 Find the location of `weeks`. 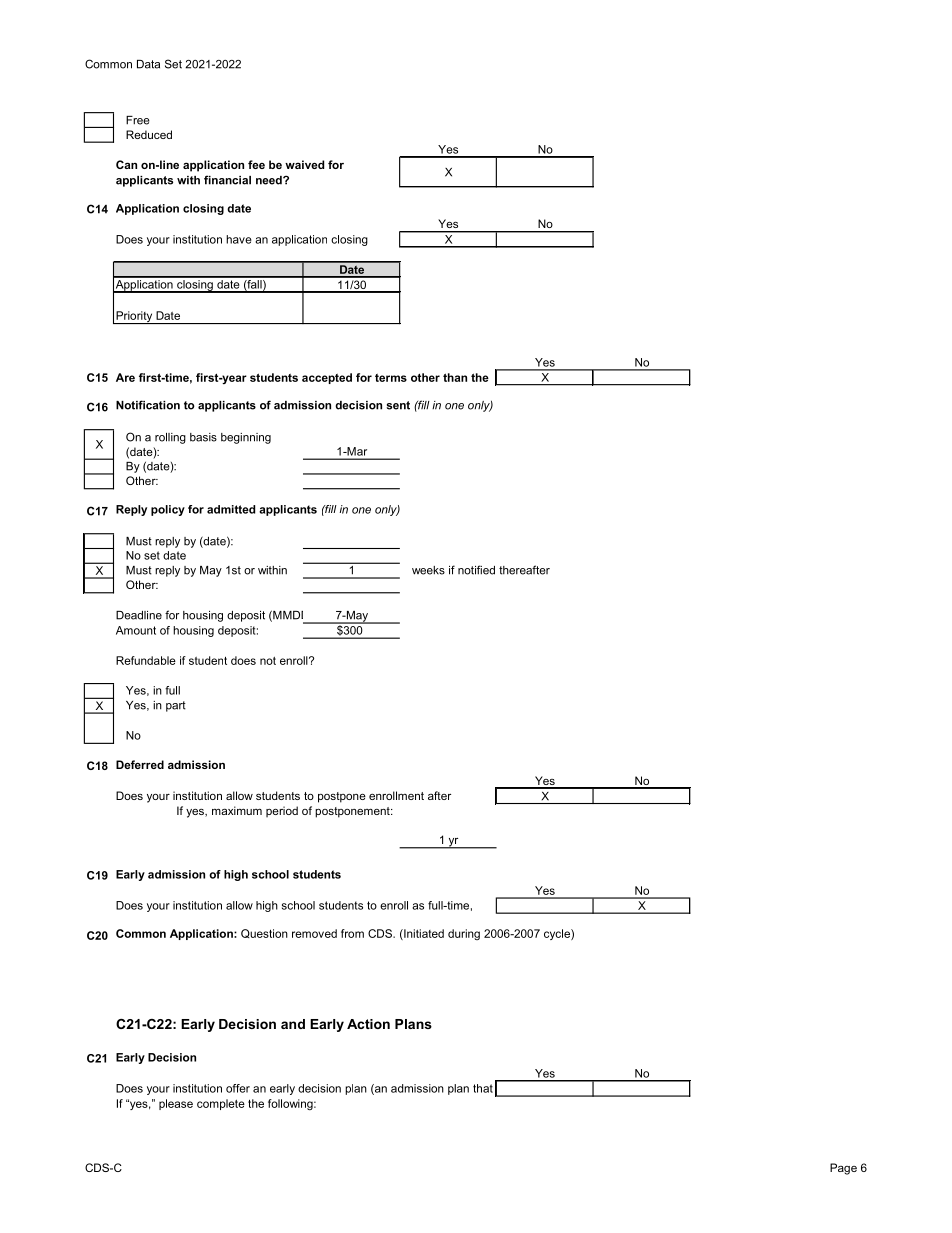

weeks is located at coordinates (428, 570).
